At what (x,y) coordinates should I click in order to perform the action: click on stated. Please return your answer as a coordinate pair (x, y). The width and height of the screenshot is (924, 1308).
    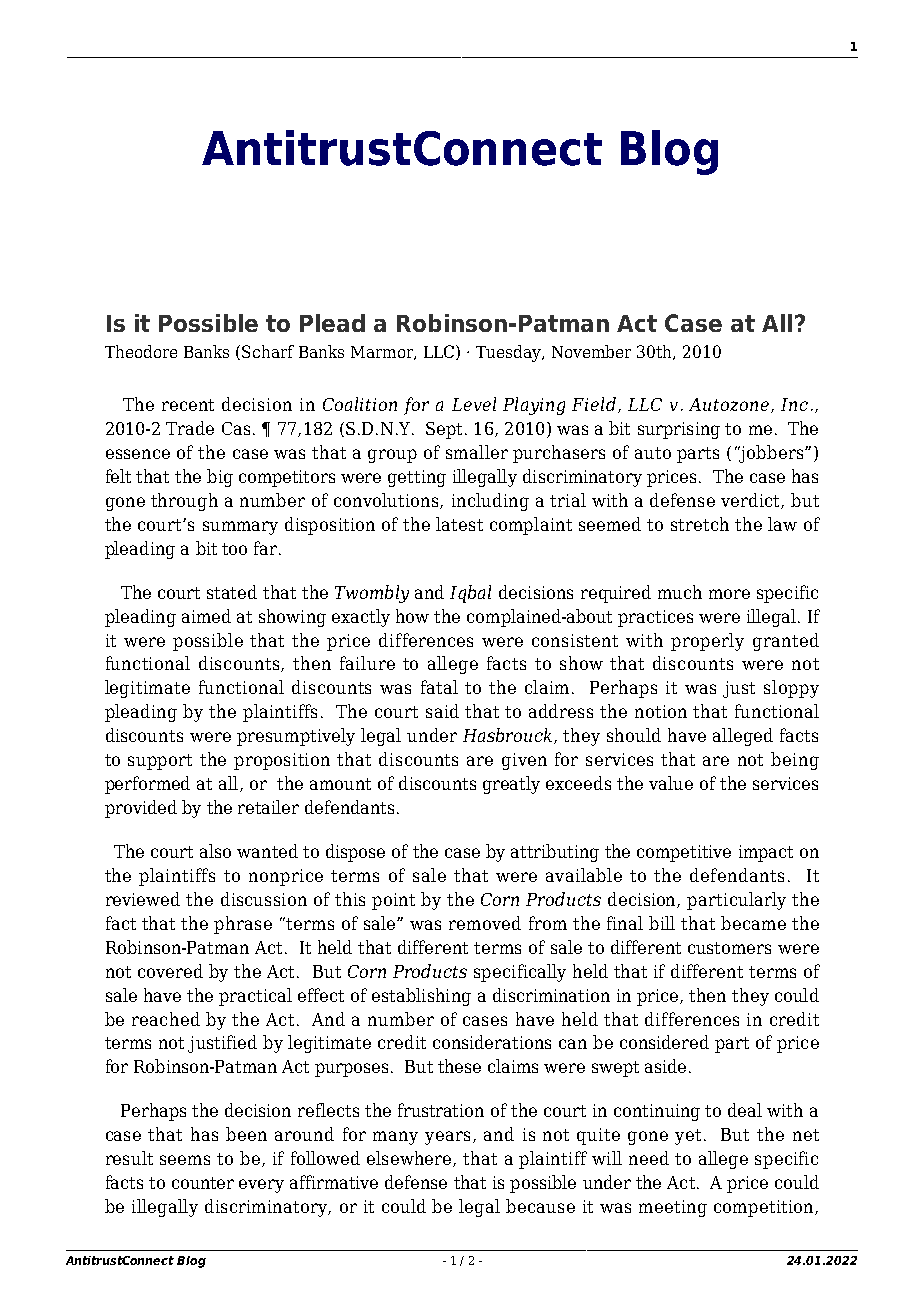
    Looking at the image, I should click on (232, 592).
